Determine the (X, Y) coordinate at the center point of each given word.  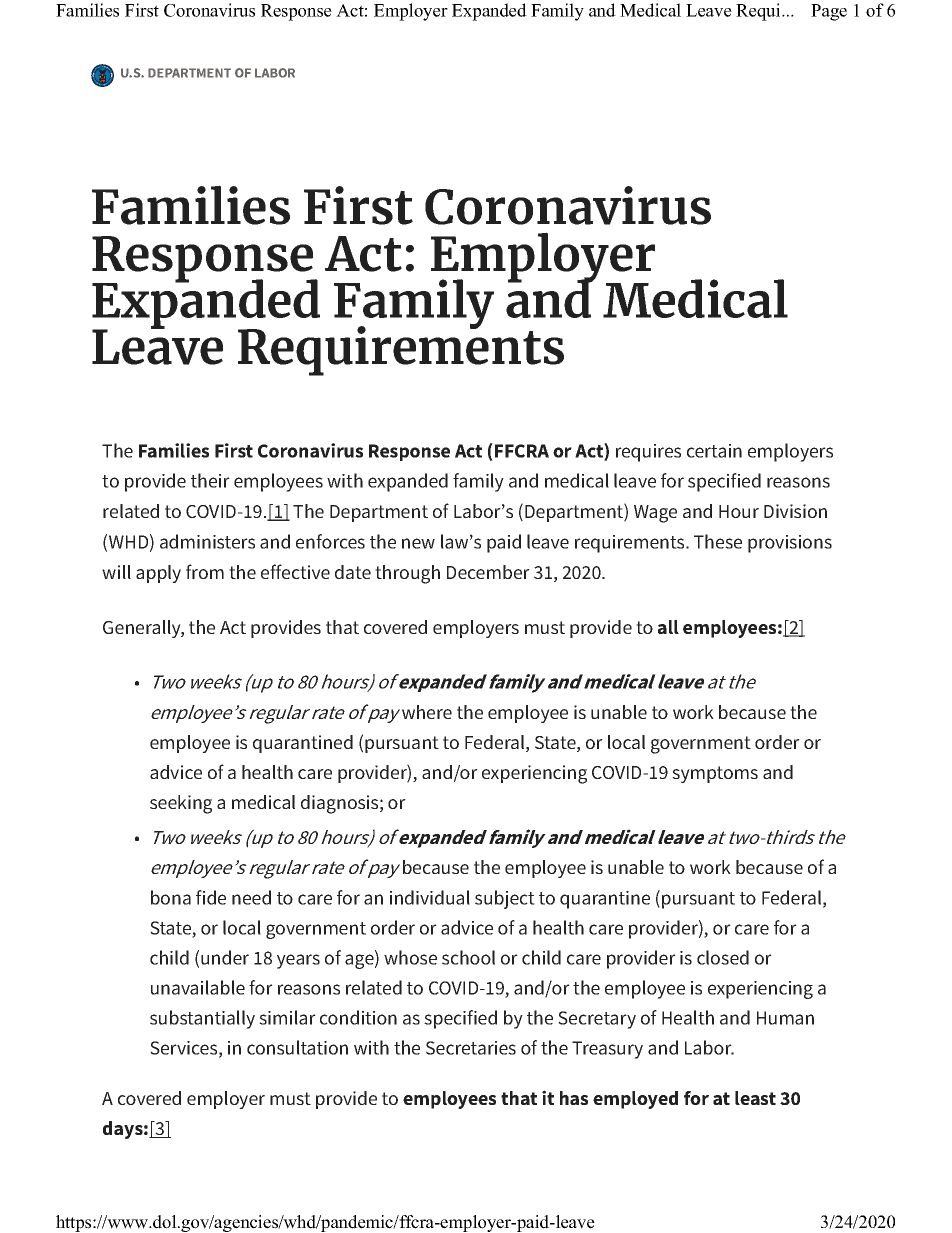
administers (207, 541)
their (210, 480)
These (718, 541)
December (488, 572)
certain (714, 451)
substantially (202, 1019)
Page (829, 12)
